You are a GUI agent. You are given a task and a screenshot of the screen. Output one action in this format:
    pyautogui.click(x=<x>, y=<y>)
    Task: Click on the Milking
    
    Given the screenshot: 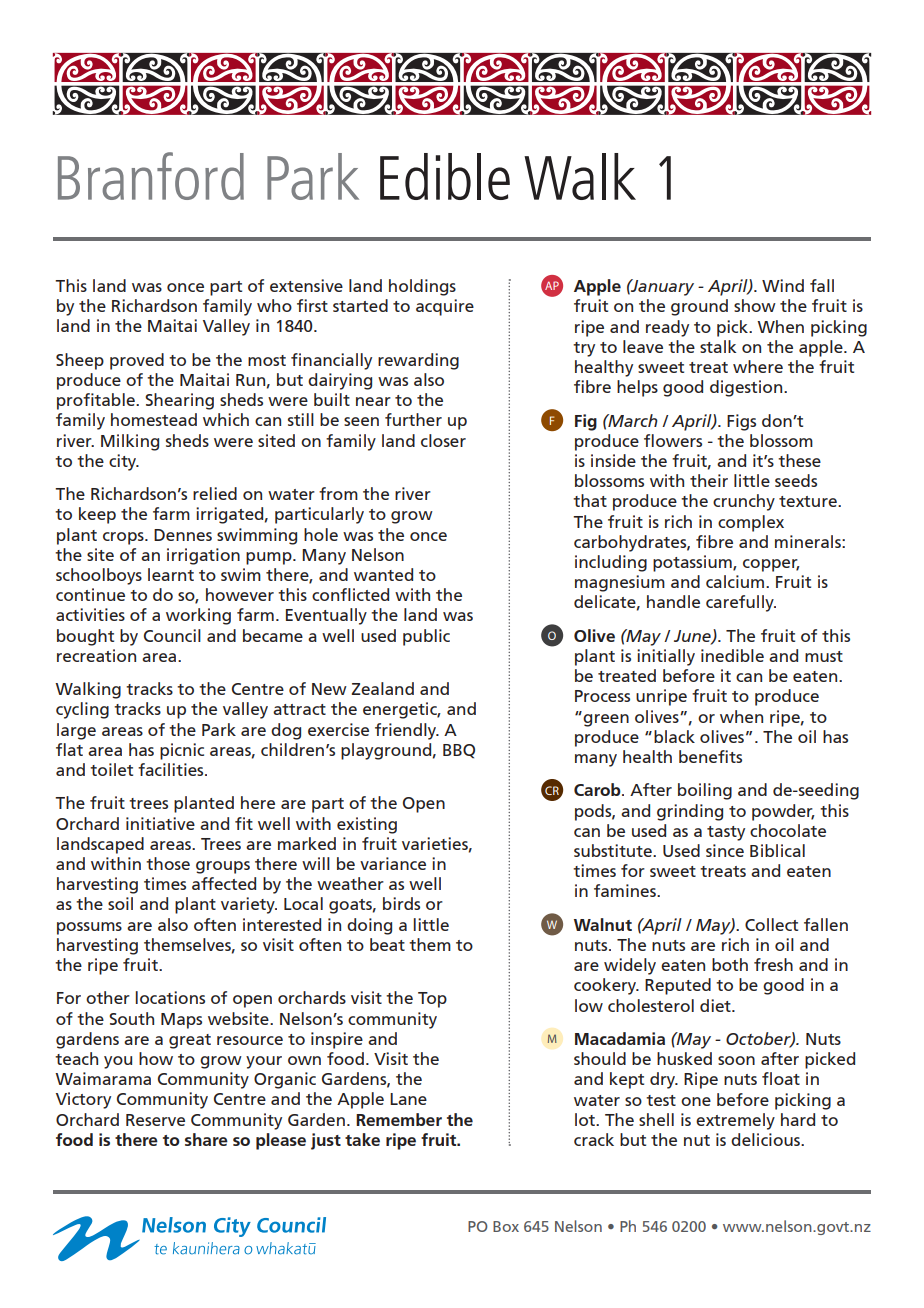 What is the action you would take?
    pyautogui.click(x=130, y=442)
